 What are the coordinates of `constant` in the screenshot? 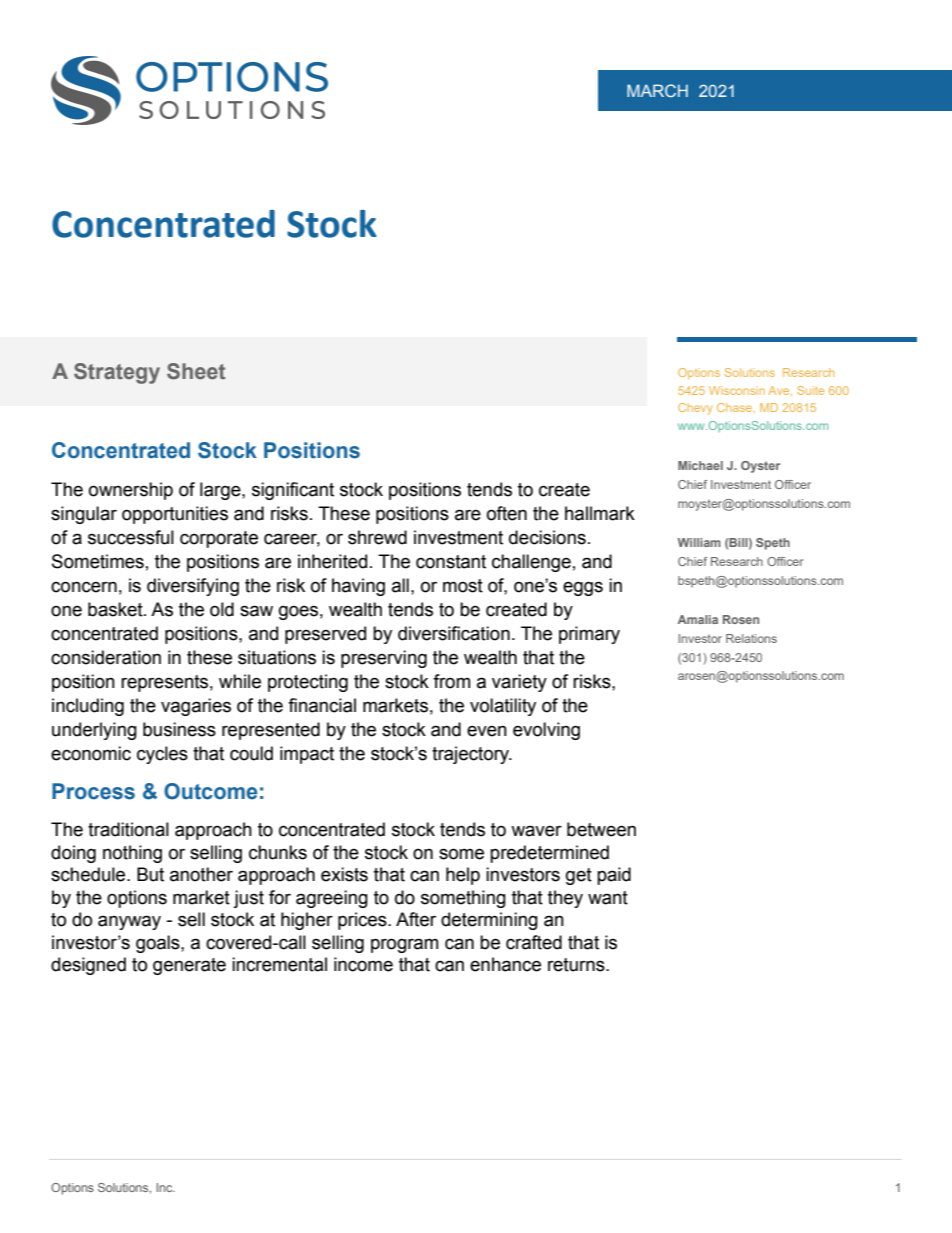 It's located at (451, 562).
